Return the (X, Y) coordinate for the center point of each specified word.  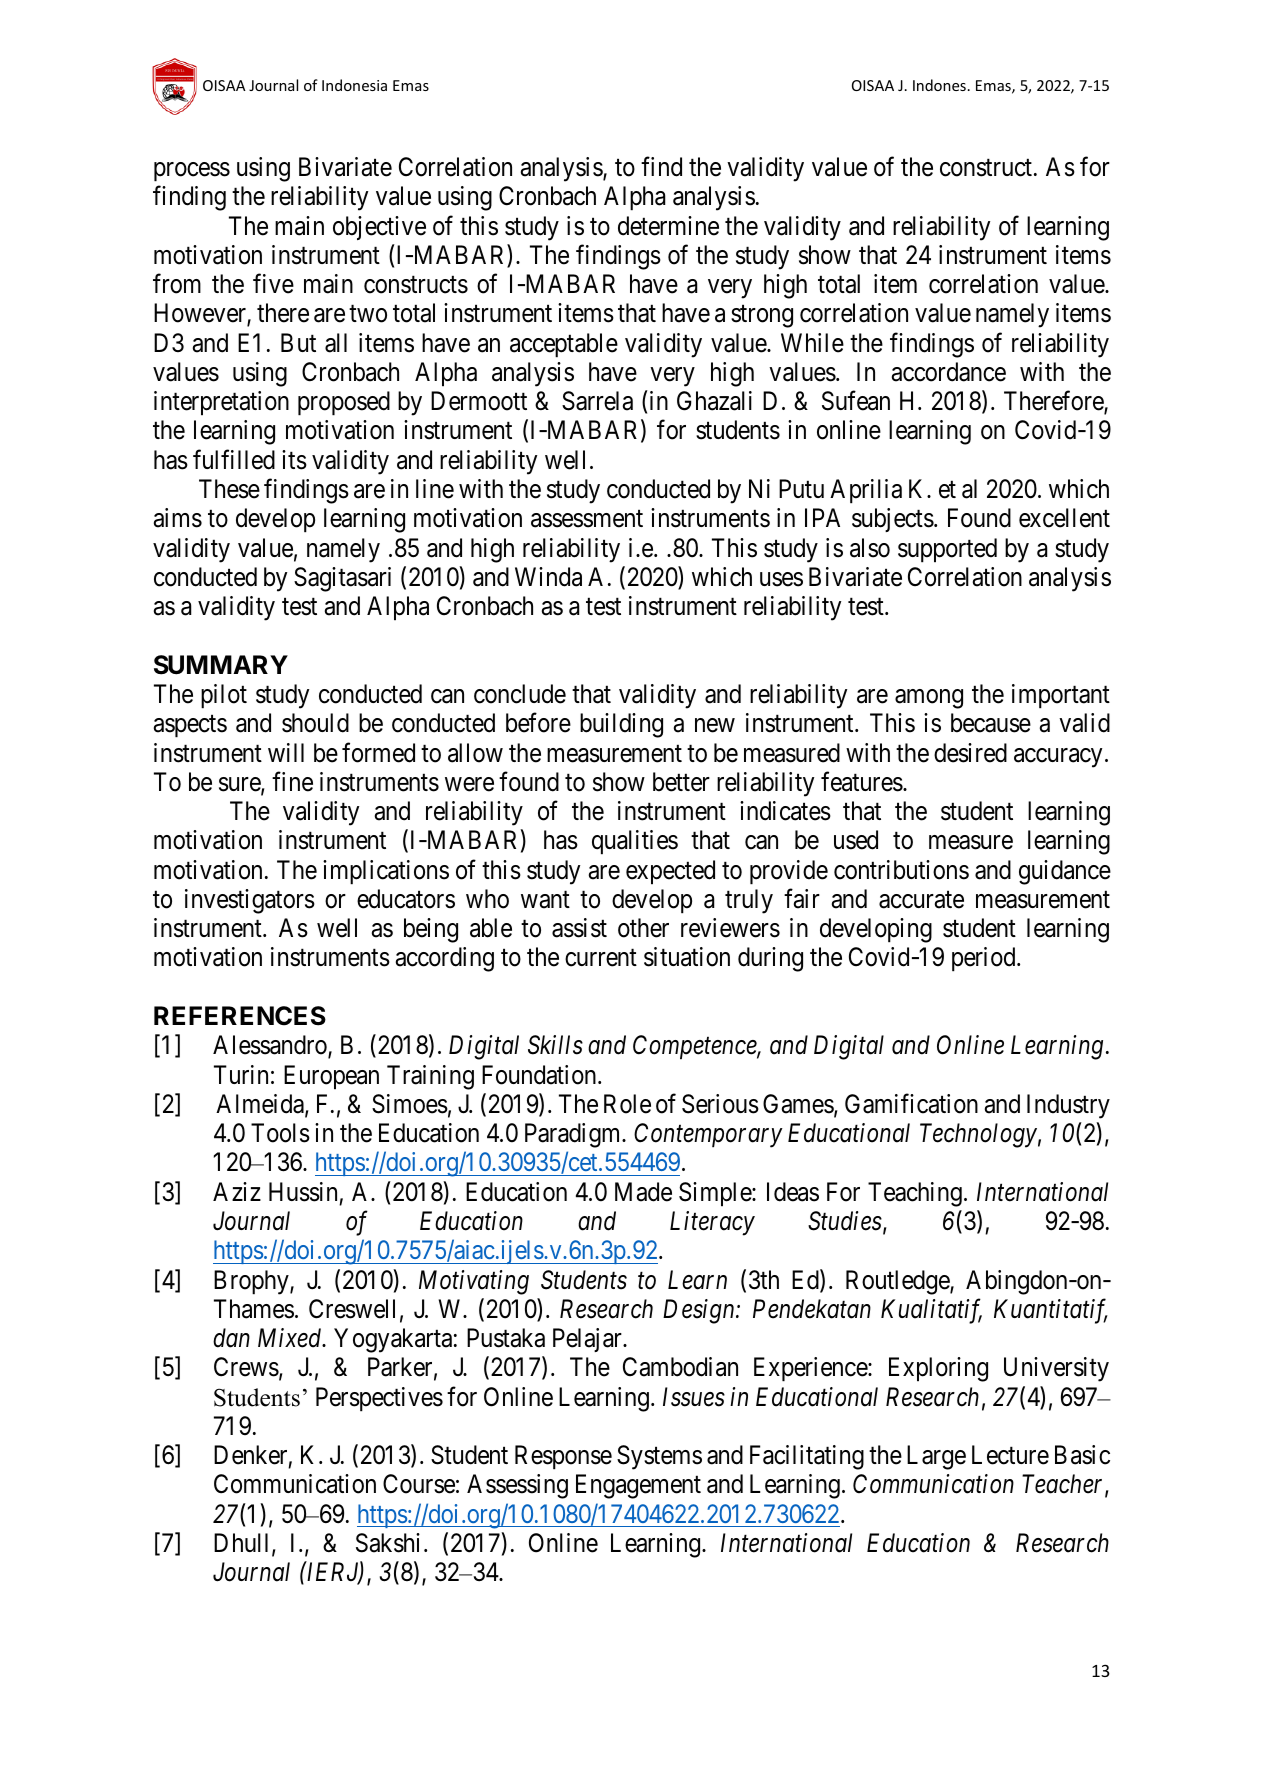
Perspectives (379, 1399)
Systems (659, 1457)
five (273, 284)
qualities (635, 842)
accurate (921, 900)
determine (668, 226)
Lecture (1010, 1455)
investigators (250, 901)
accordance (949, 372)
